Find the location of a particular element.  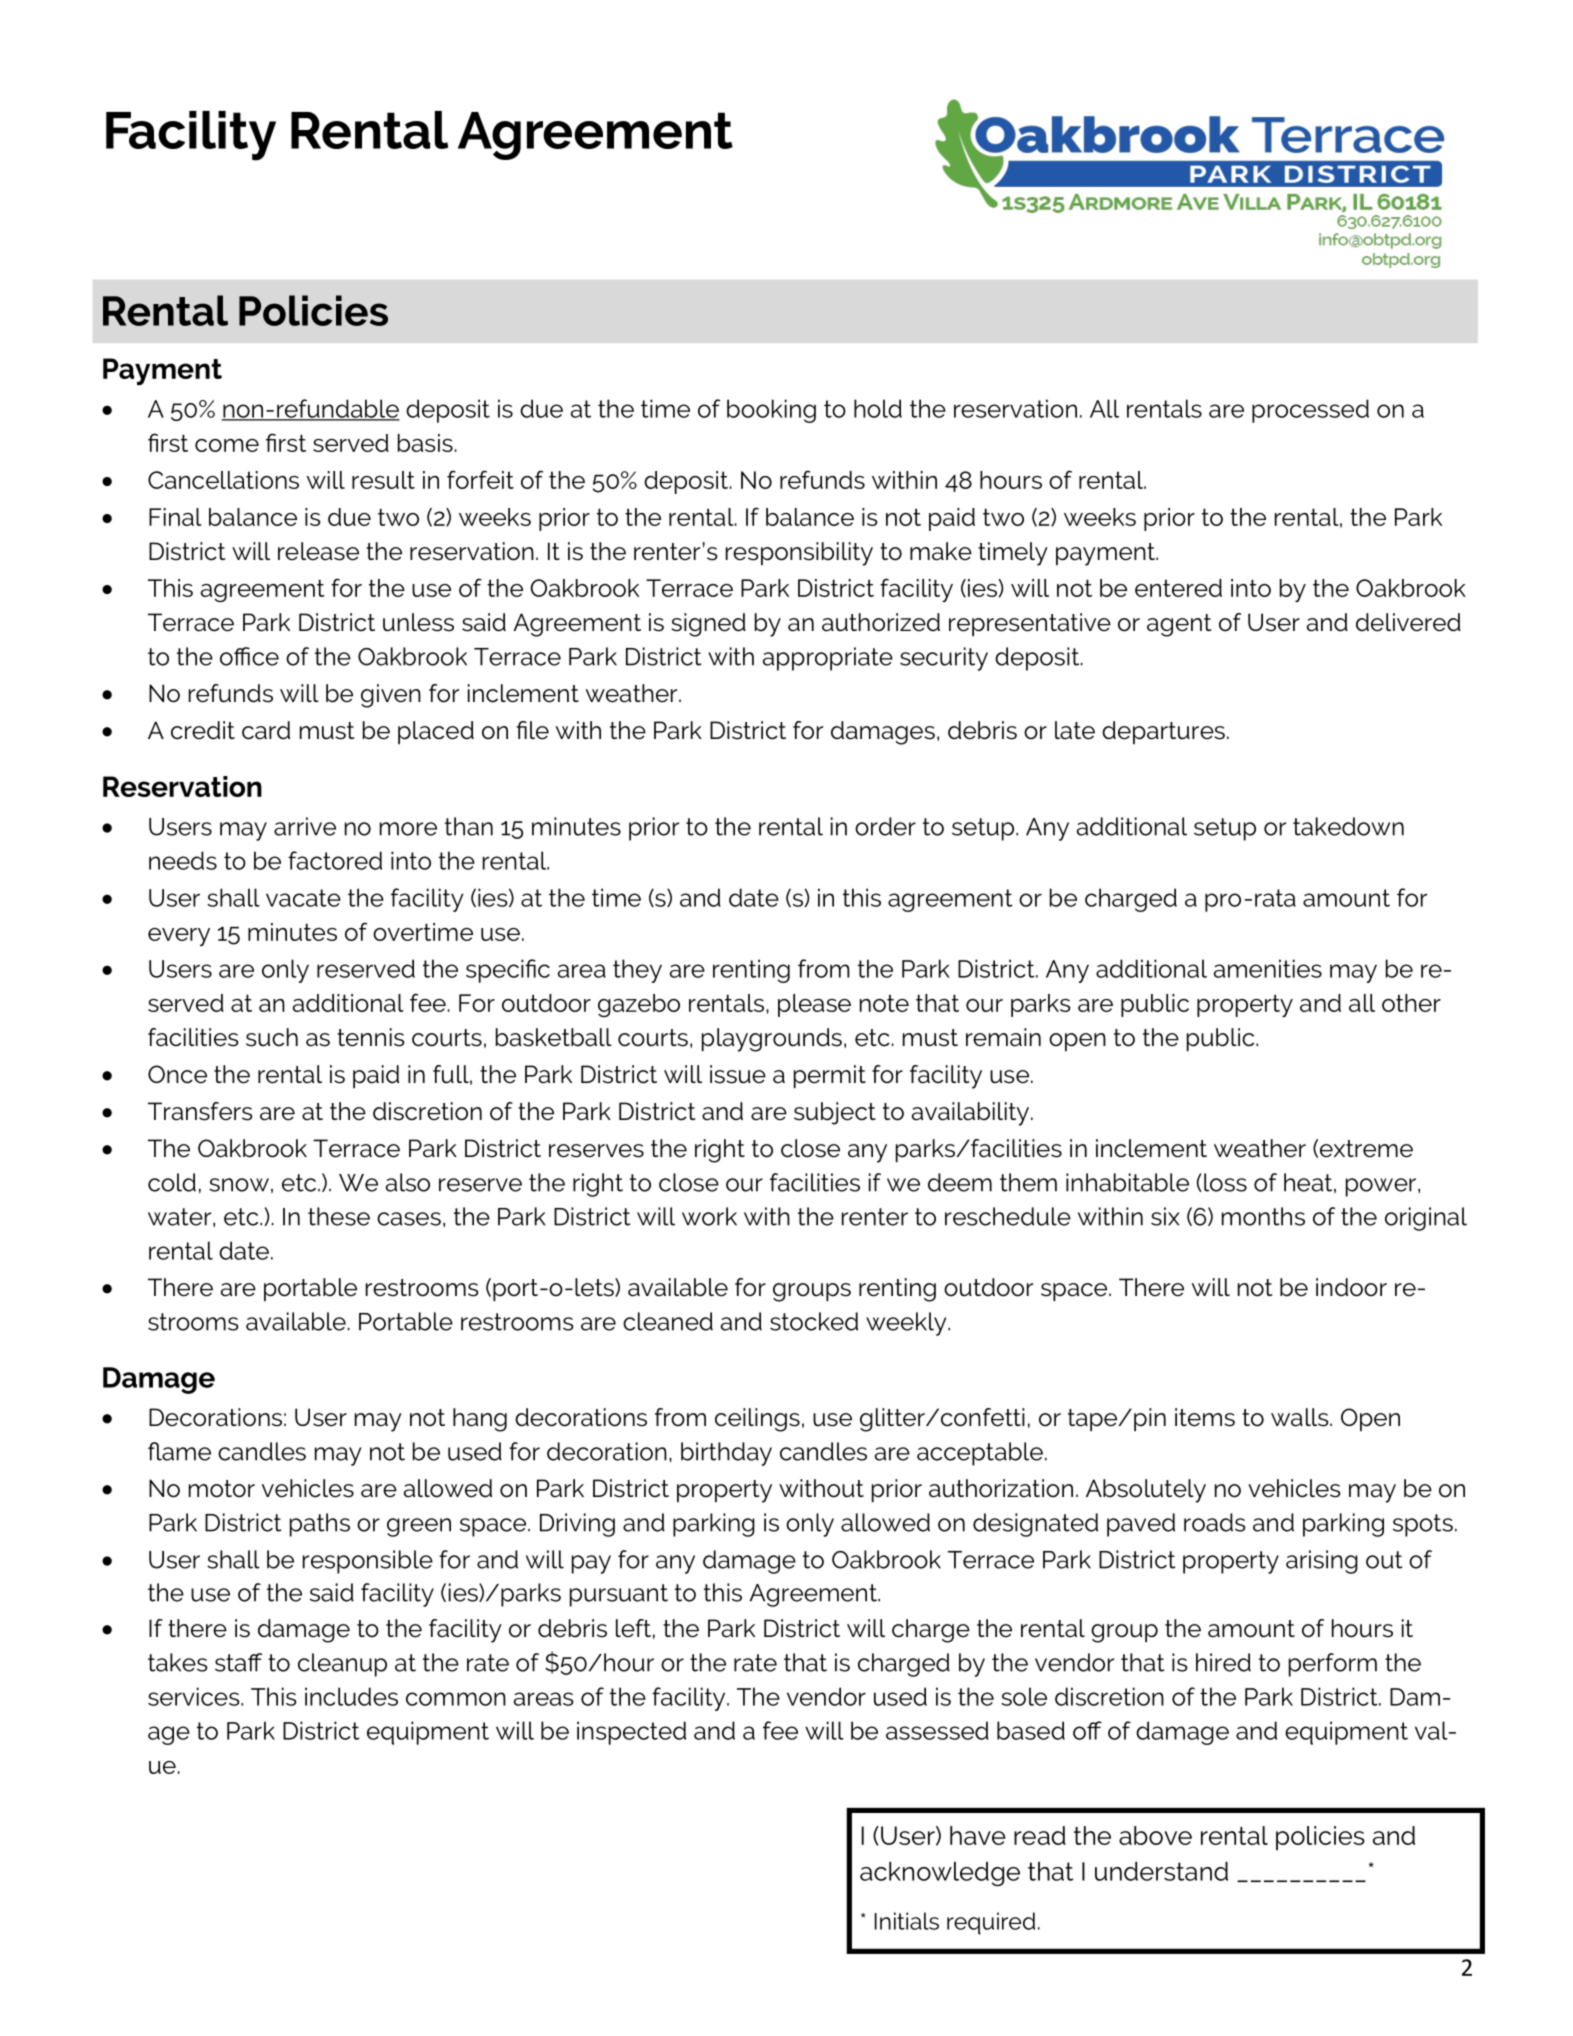

tennis is located at coordinates (371, 1037).
